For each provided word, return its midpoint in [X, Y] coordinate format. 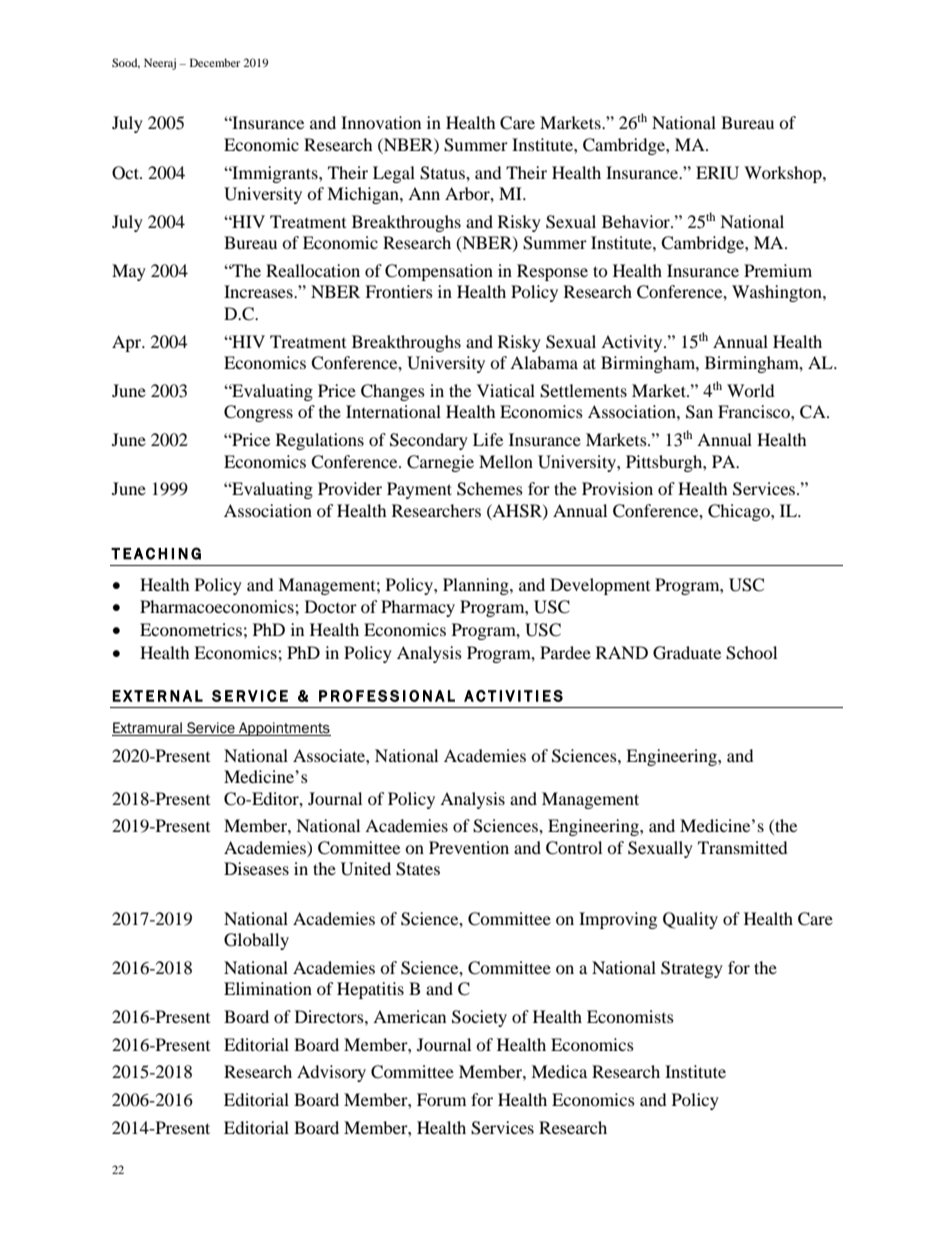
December [215, 62]
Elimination [268, 988]
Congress [258, 413]
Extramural [148, 729]
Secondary [429, 441]
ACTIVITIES [513, 696]
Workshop [784, 174]
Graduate [687, 653]
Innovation [381, 122]
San [699, 412]
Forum [441, 1099]
